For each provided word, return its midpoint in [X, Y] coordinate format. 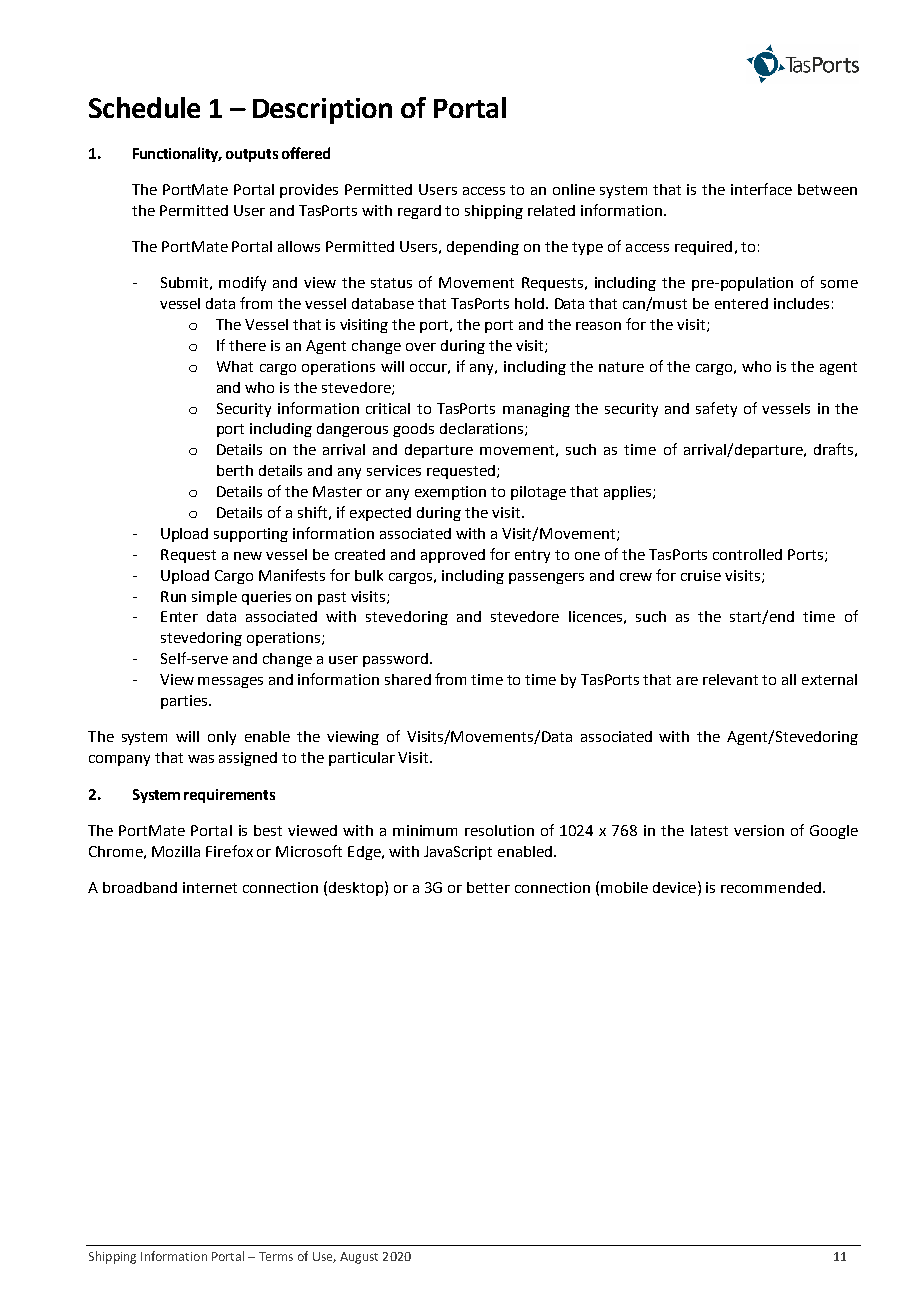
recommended [771, 887]
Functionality [177, 154]
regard [419, 212]
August [359, 1258]
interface [761, 189]
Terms [276, 1256]
